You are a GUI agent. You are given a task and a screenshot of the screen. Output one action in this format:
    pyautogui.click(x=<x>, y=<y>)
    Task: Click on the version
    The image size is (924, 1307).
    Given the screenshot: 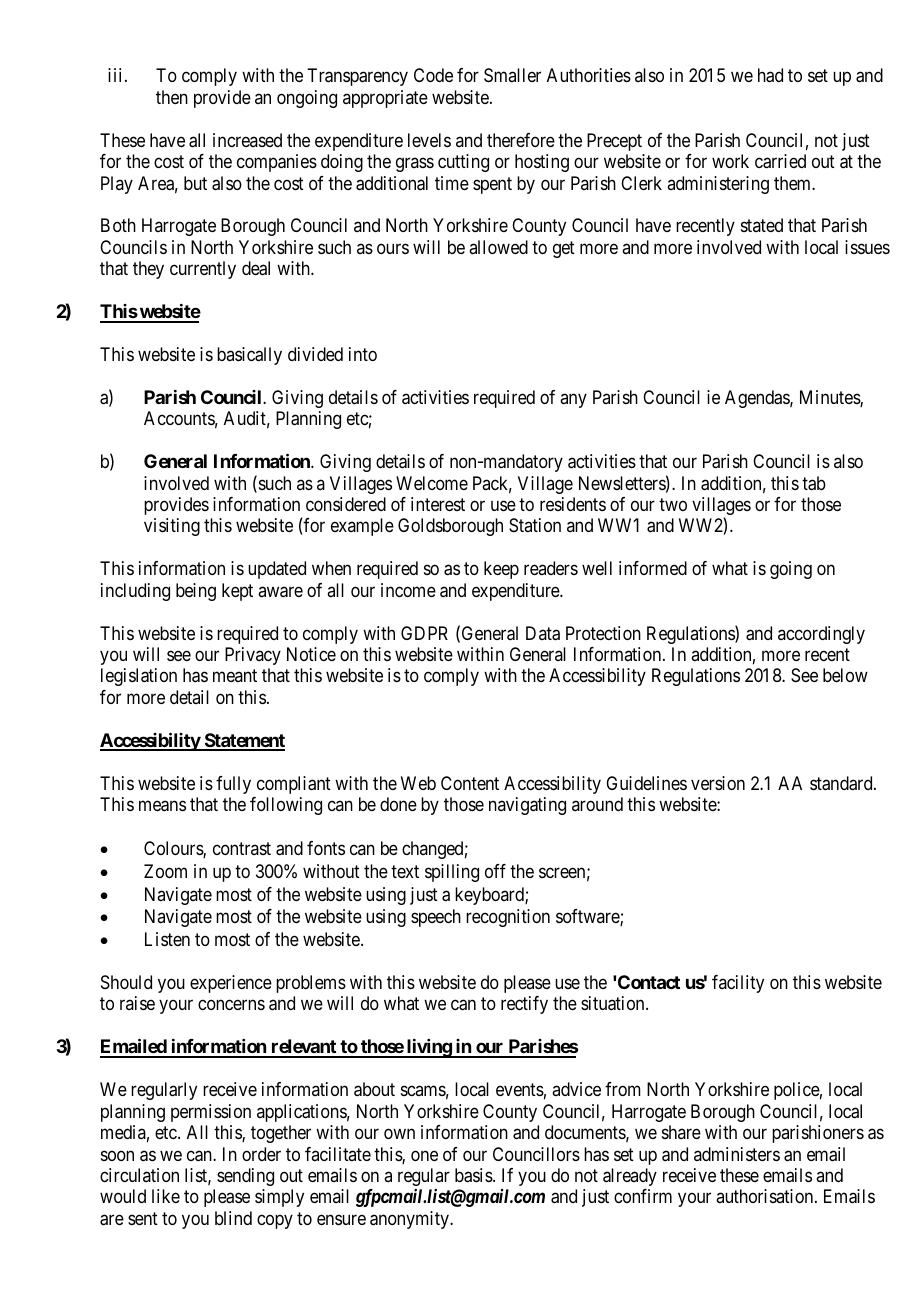 What is the action you would take?
    pyautogui.click(x=718, y=783)
